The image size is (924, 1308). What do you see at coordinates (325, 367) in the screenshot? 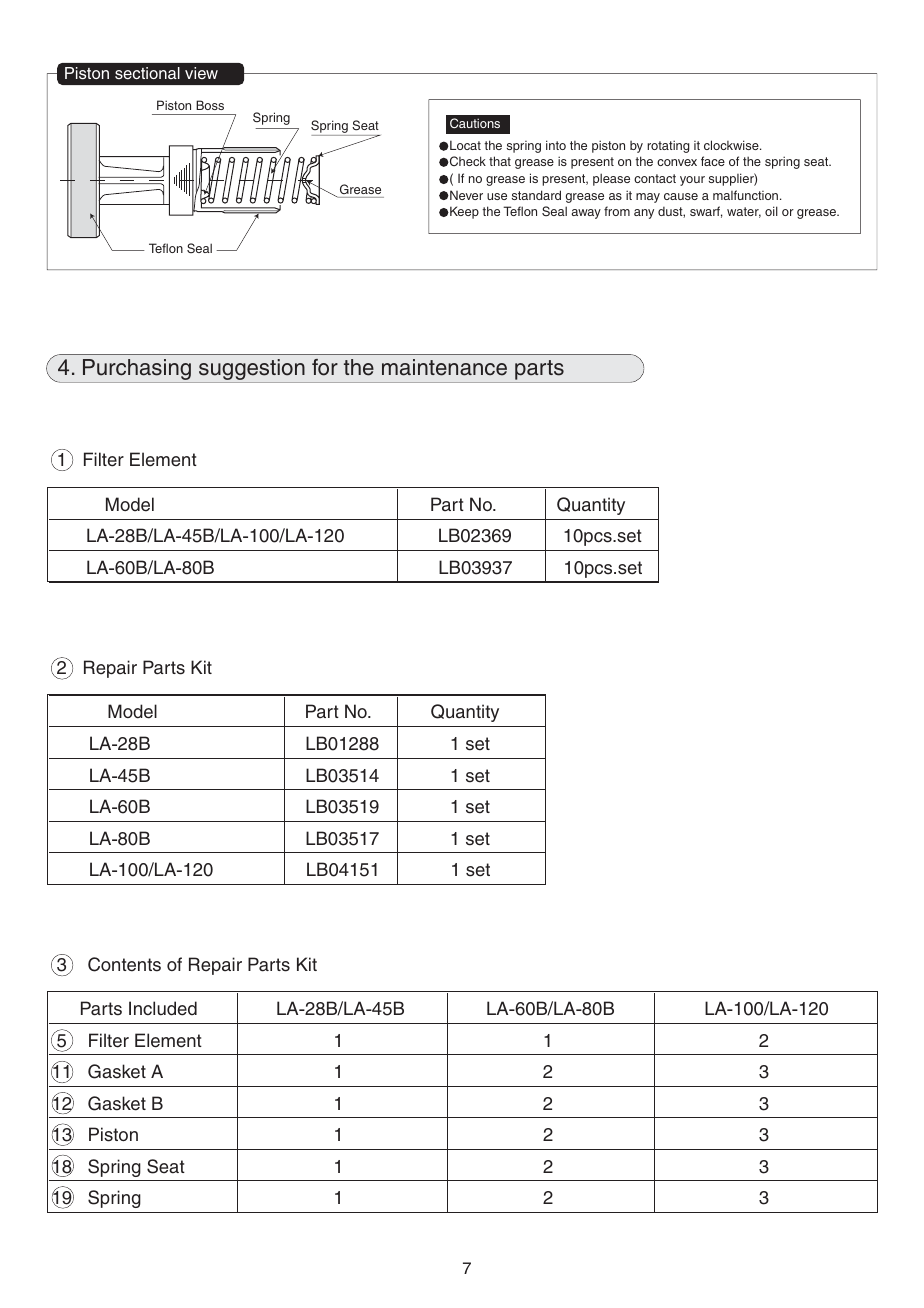
I see `for` at bounding box center [325, 367].
